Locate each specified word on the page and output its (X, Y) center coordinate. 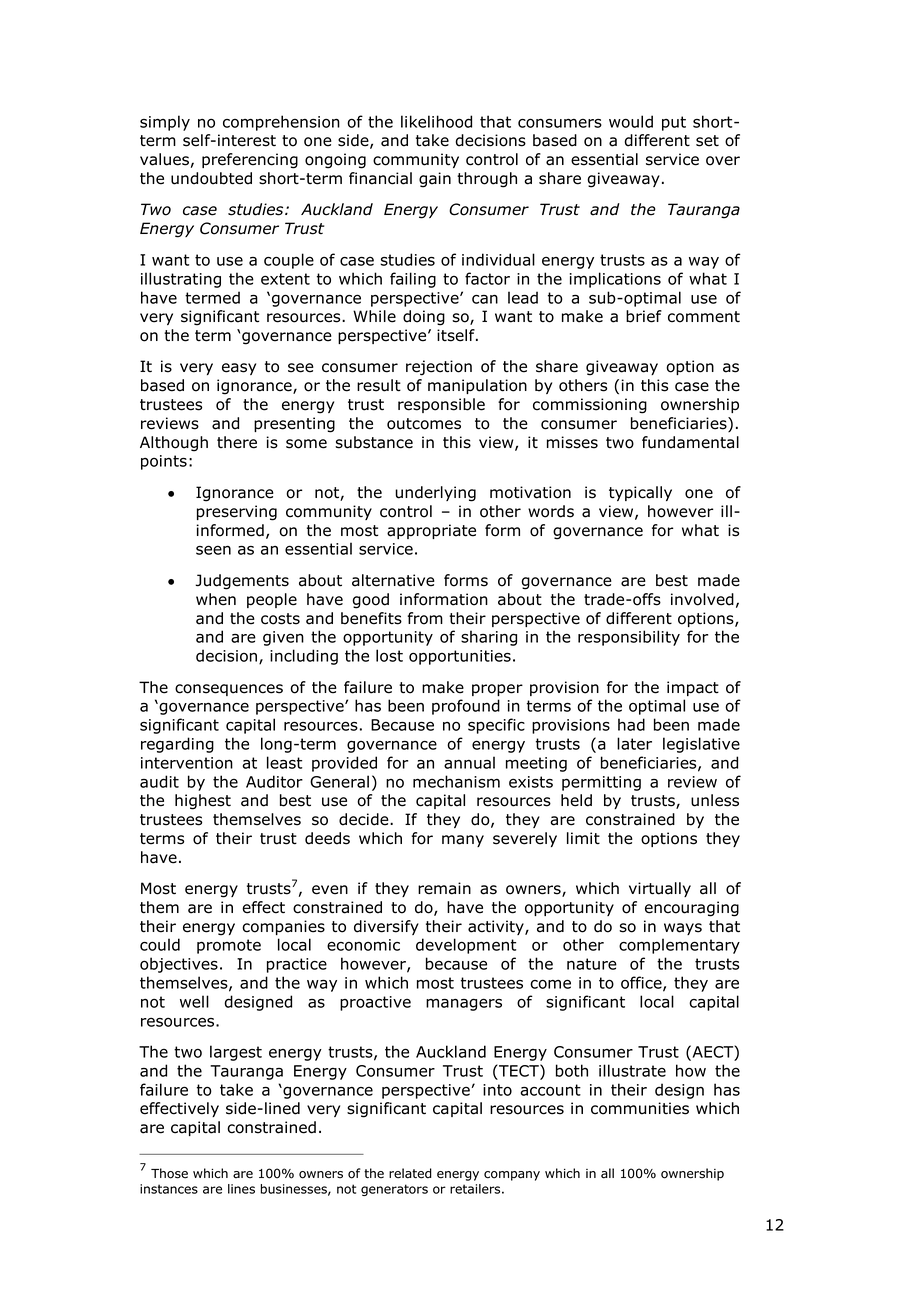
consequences (229, 690)
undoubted (211, 178)
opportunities (460, 657)
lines (241, 1189)
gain (435, 180)
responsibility (629, 638)
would (631, 121)
